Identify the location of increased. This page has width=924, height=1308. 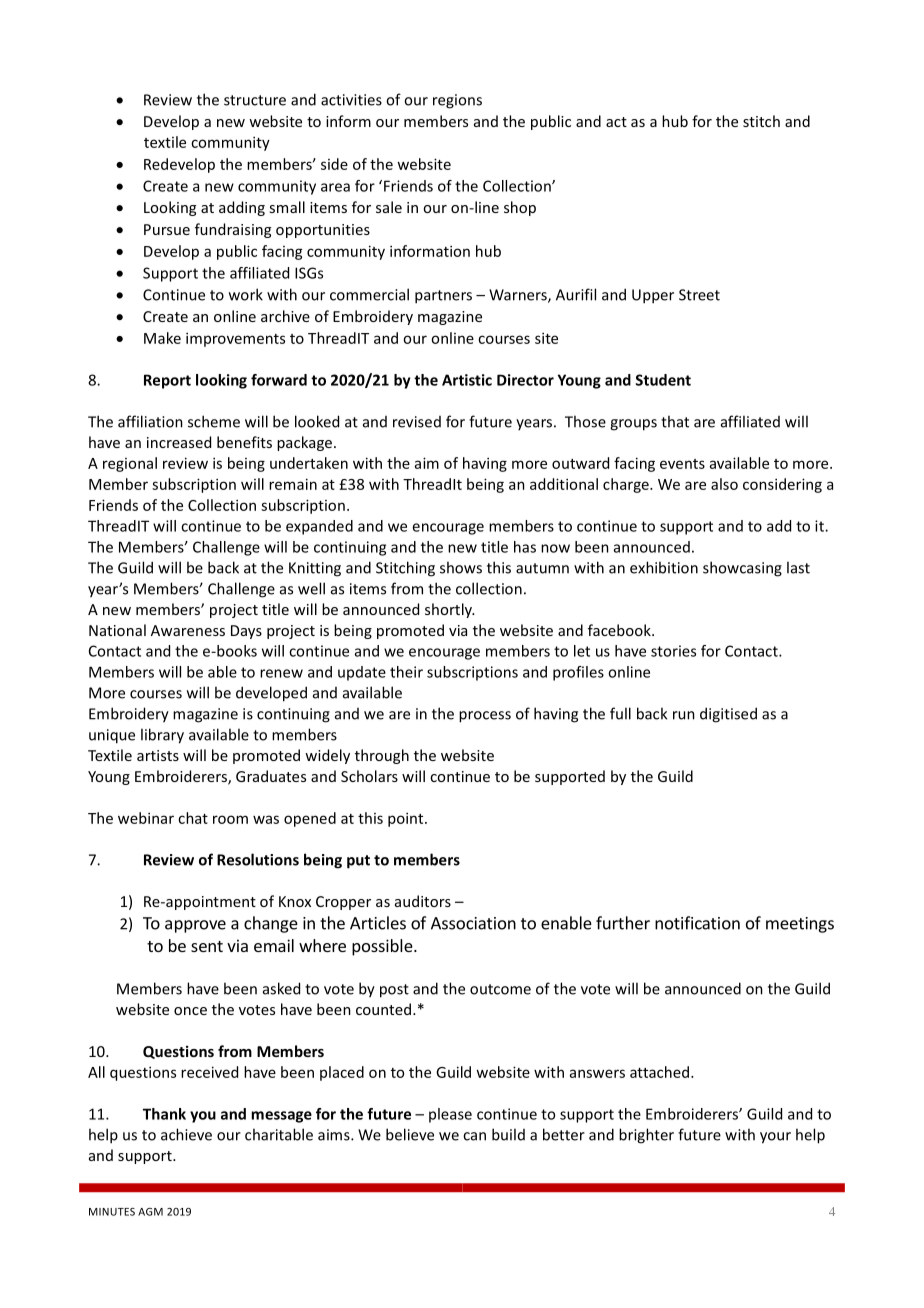
(179, 442).
